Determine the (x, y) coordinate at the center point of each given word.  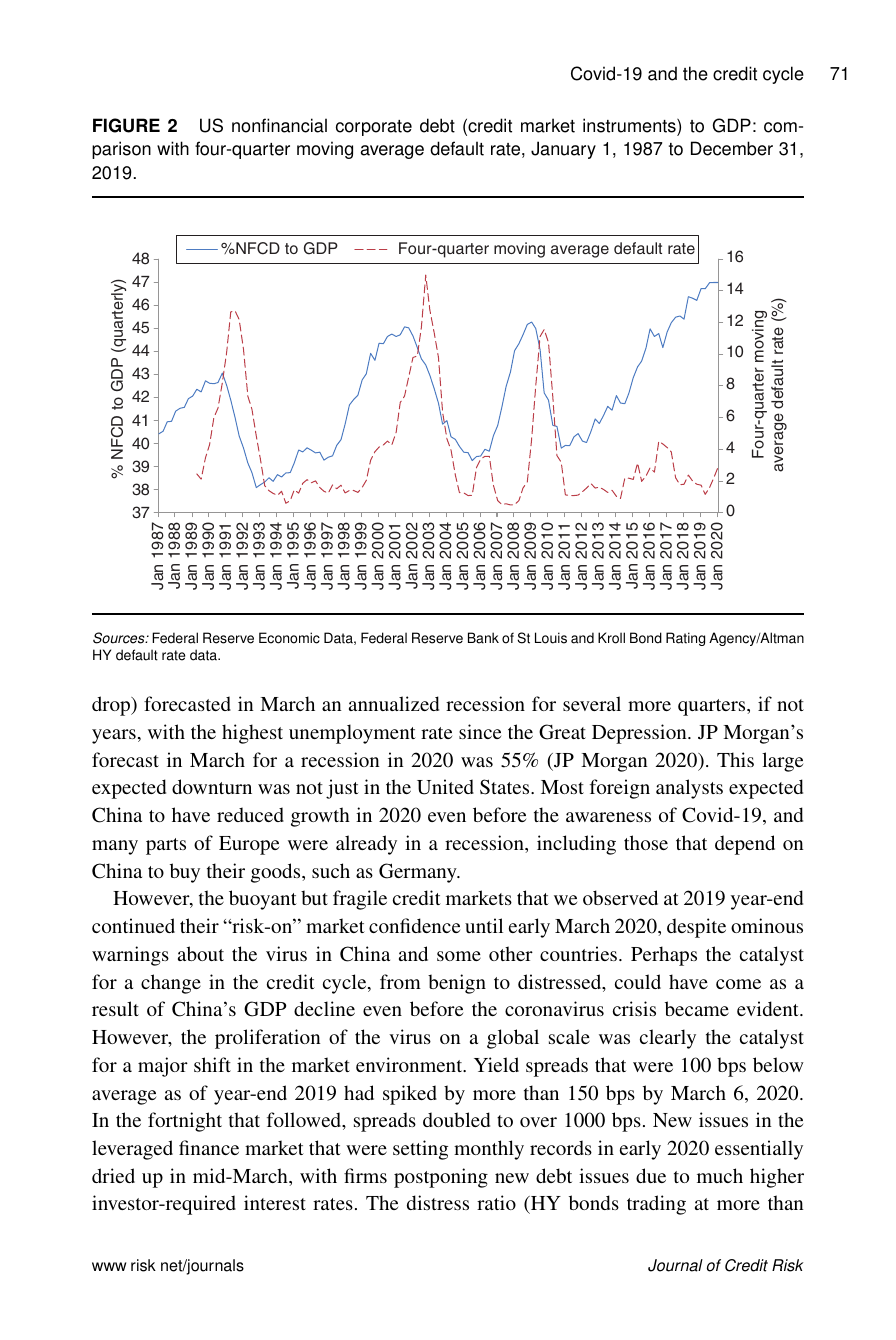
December (732, 148)
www (109, 1266)
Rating (685, 639)
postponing (441, 1178)
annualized (394, 703)
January (563, 150)
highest (252, 734)
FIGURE (126, 125)
